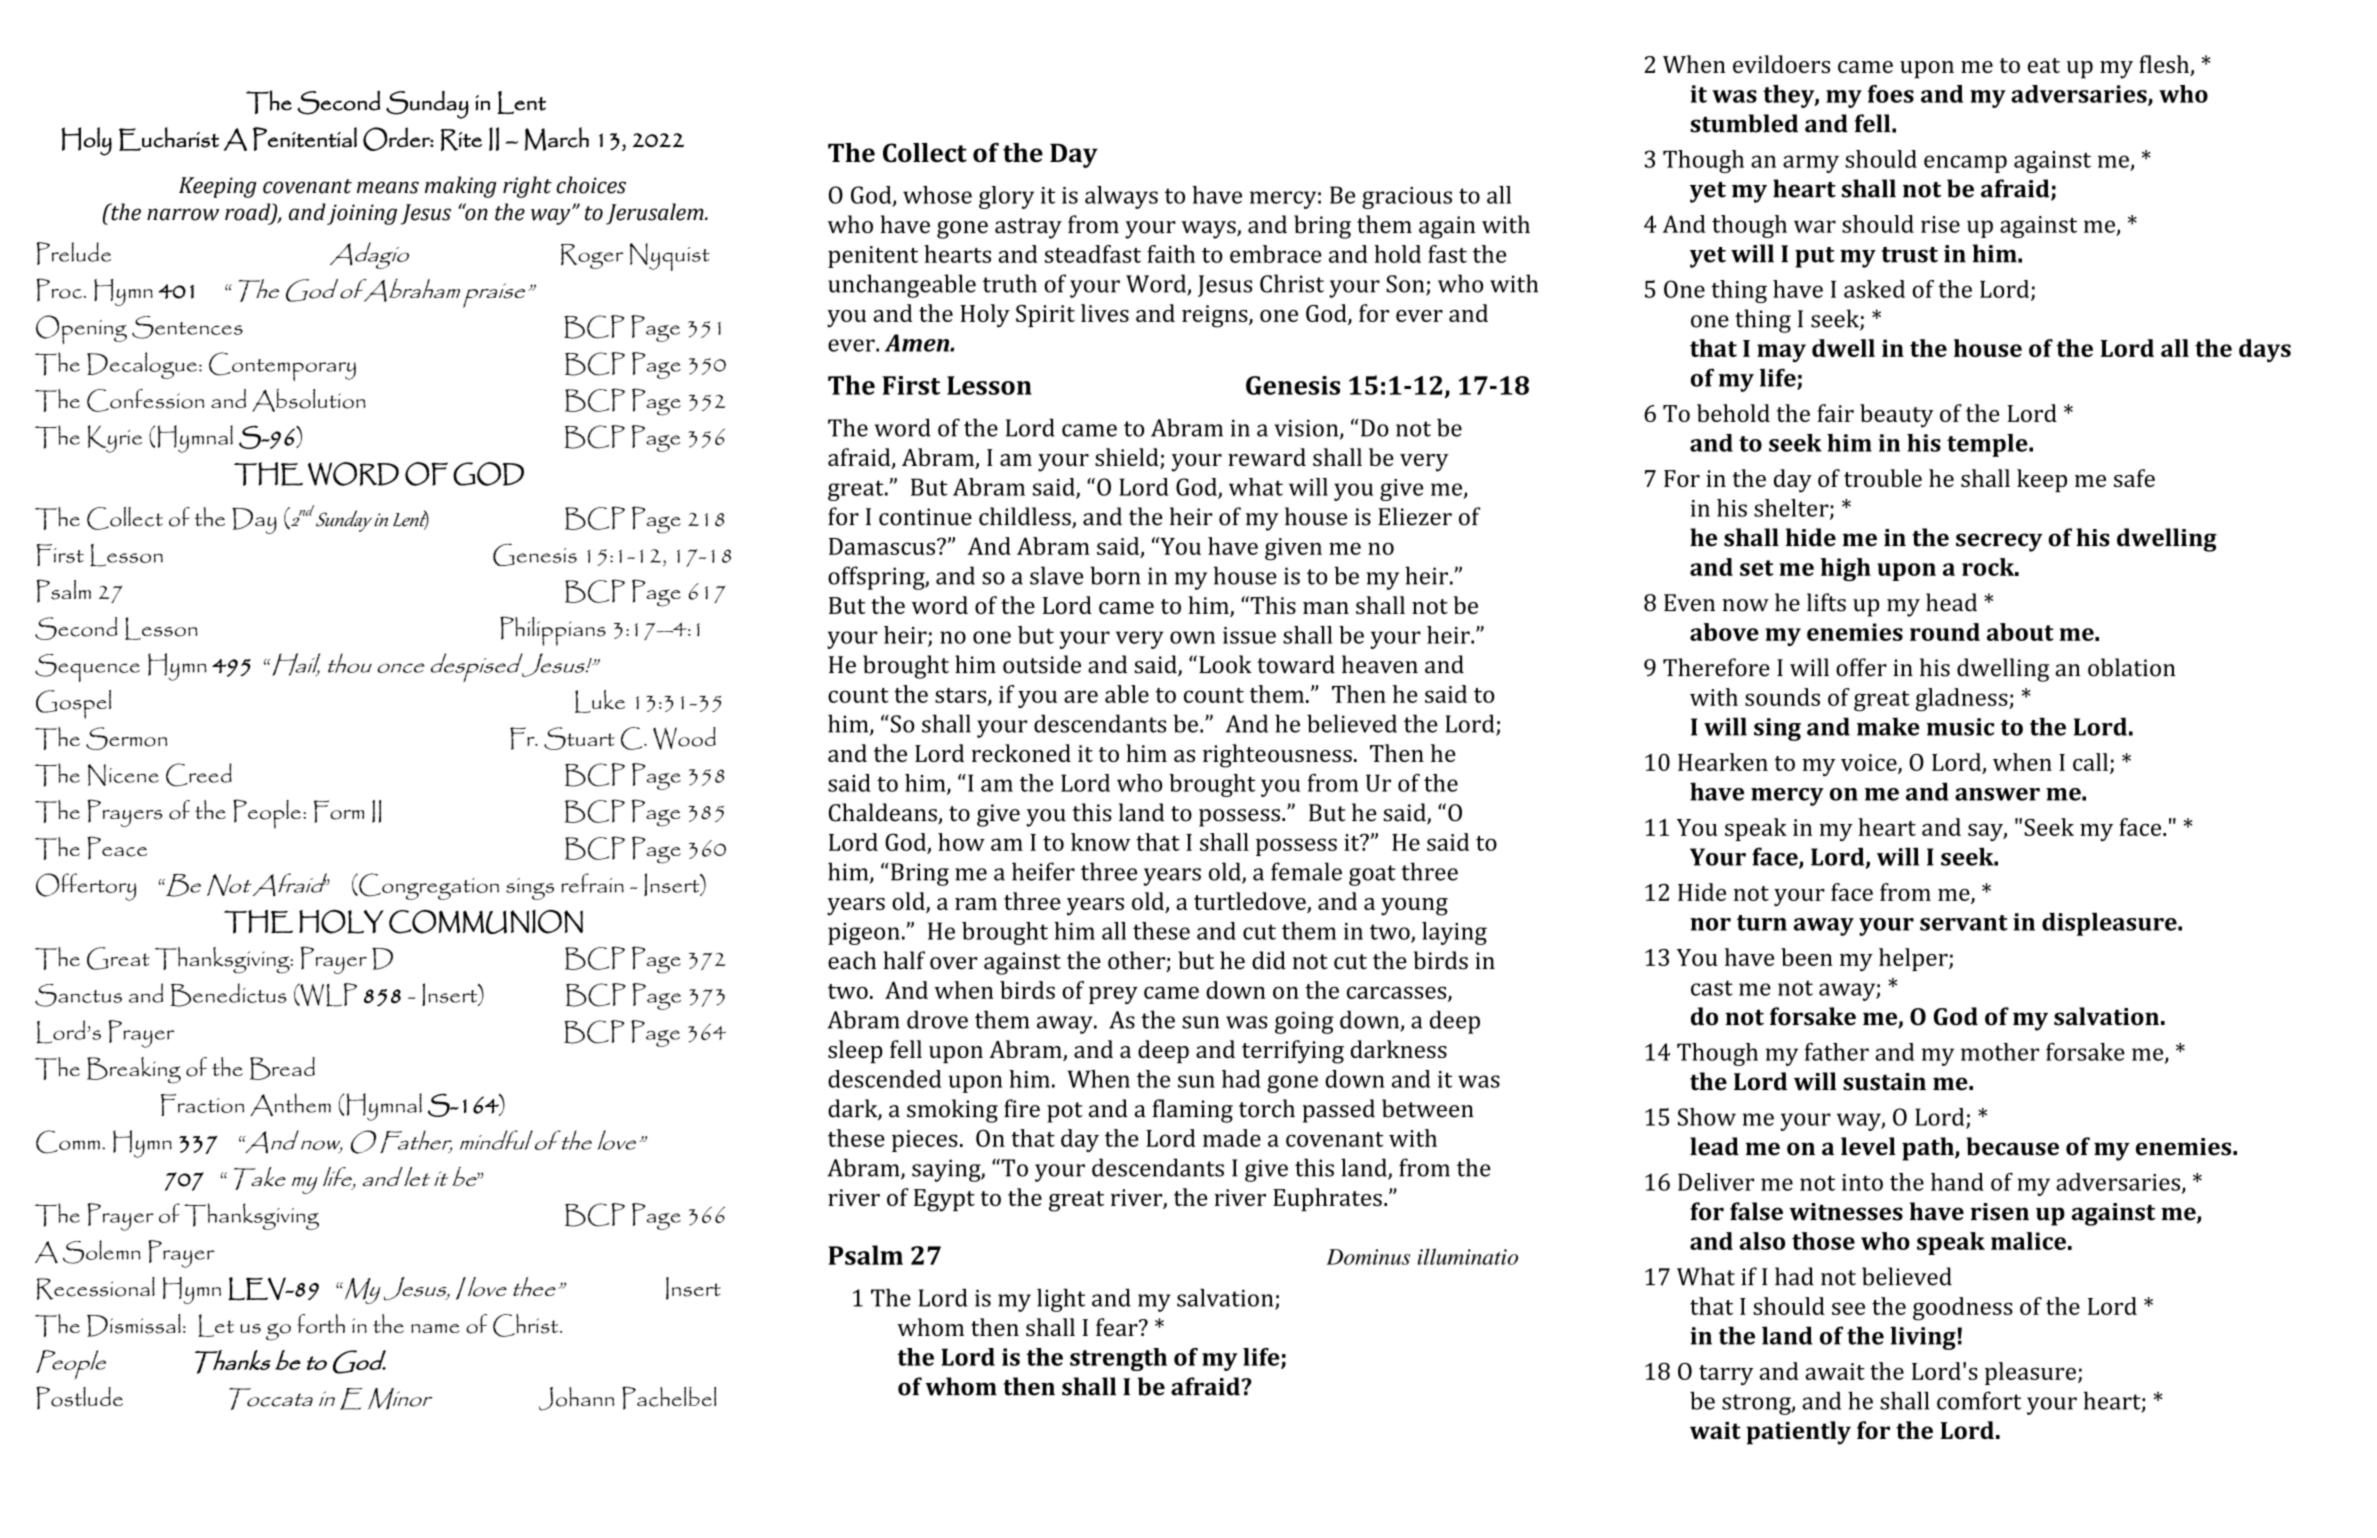  I want to click on secrecy, so click(1999, 542).
